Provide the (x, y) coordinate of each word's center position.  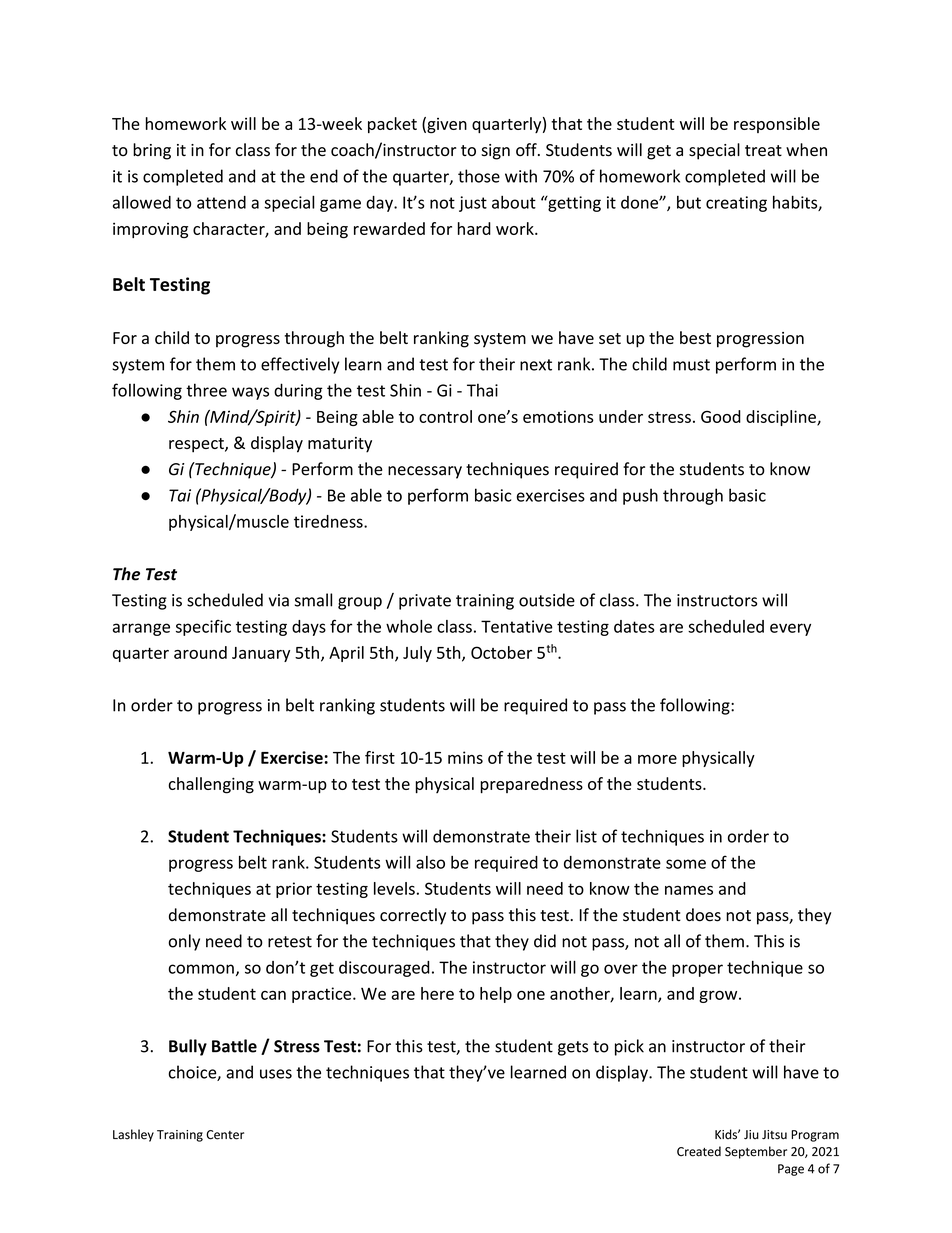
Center (225, 1135)
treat (763, 151)
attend (221, 202)
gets (573, 1048)
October (501, 652)
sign (495, 152)
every (790, 629)
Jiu (751, 1135)
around (200, 652)
